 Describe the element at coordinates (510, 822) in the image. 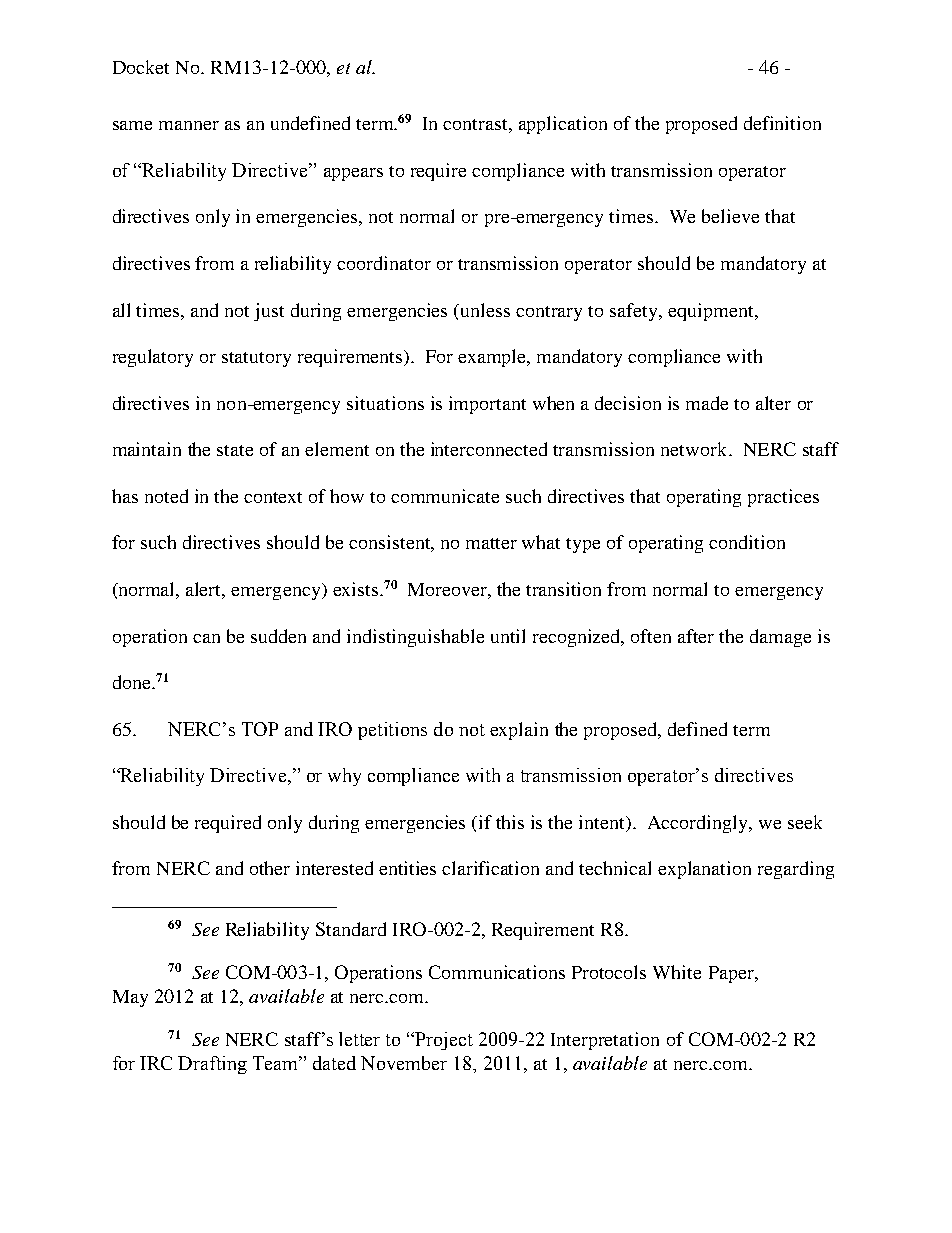

I see `this` at that location.
